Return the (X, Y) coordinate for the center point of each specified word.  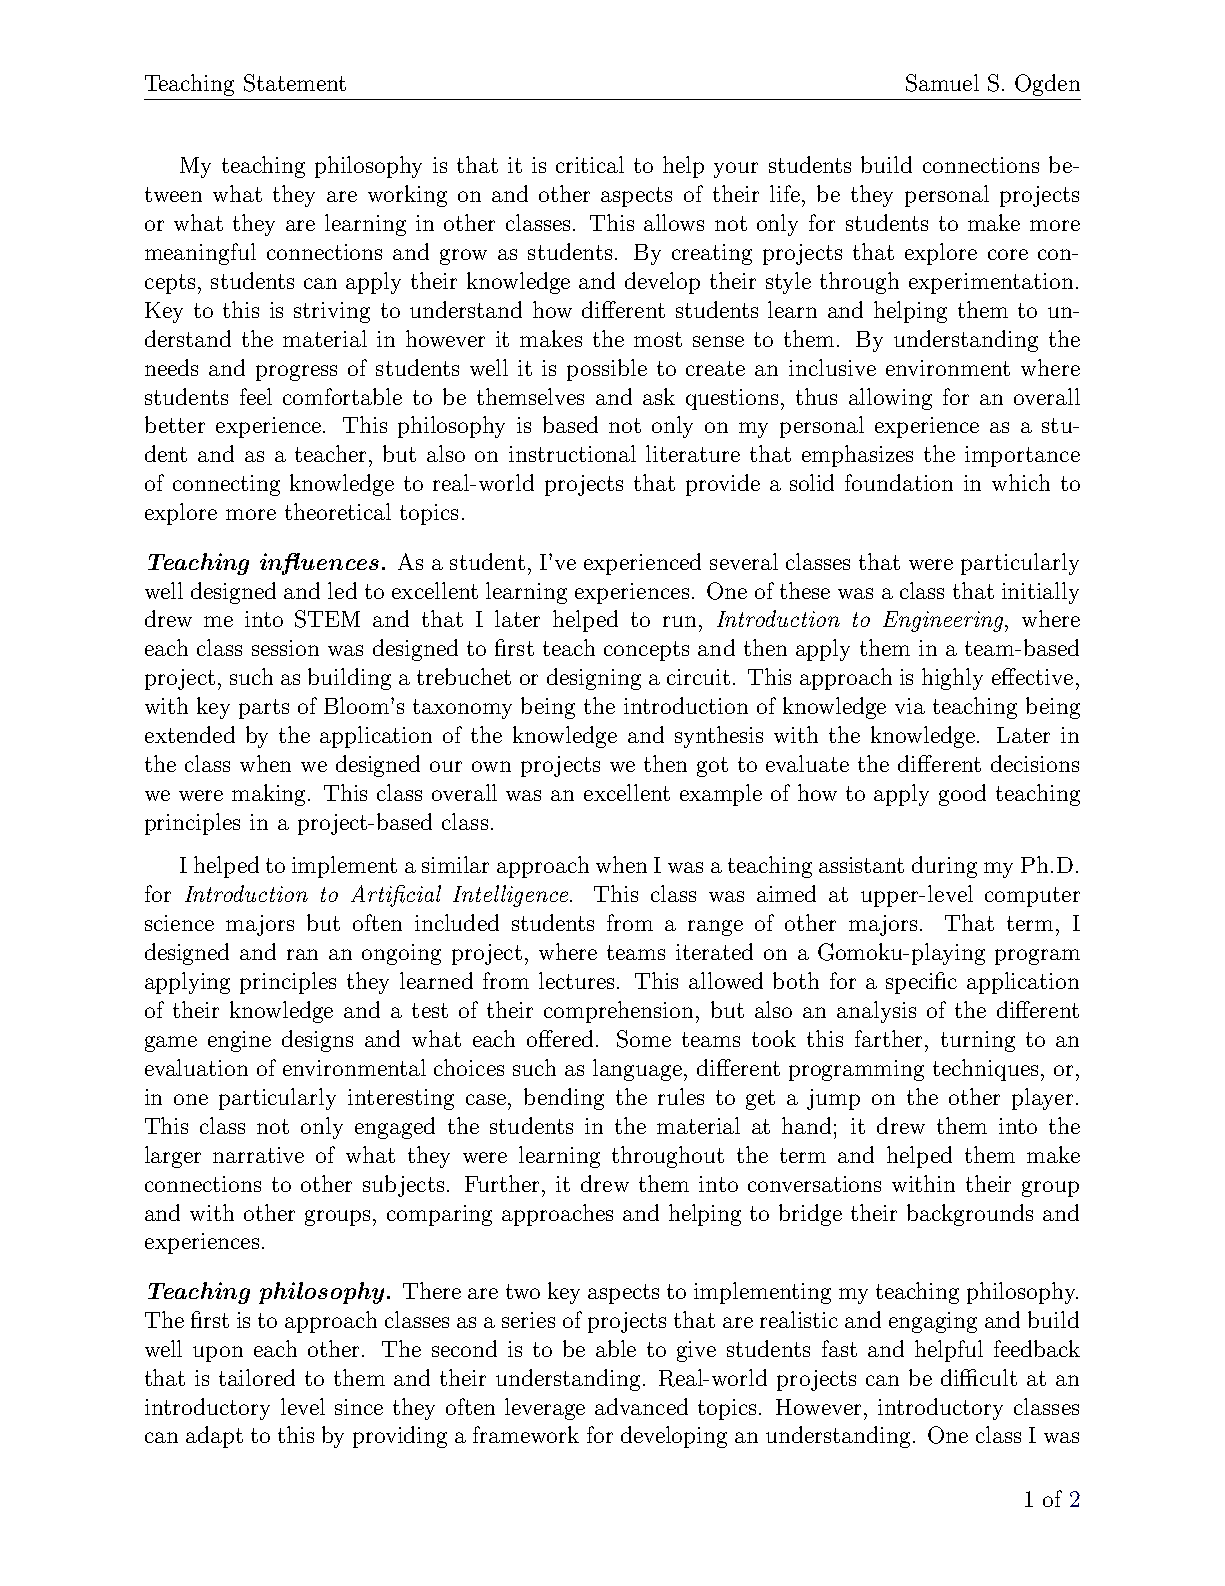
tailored (257, 1377)
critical (590, 164)
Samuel (942, 83)
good (962, 795)
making (270, 795)
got (712, 767)
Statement (295, 83)
